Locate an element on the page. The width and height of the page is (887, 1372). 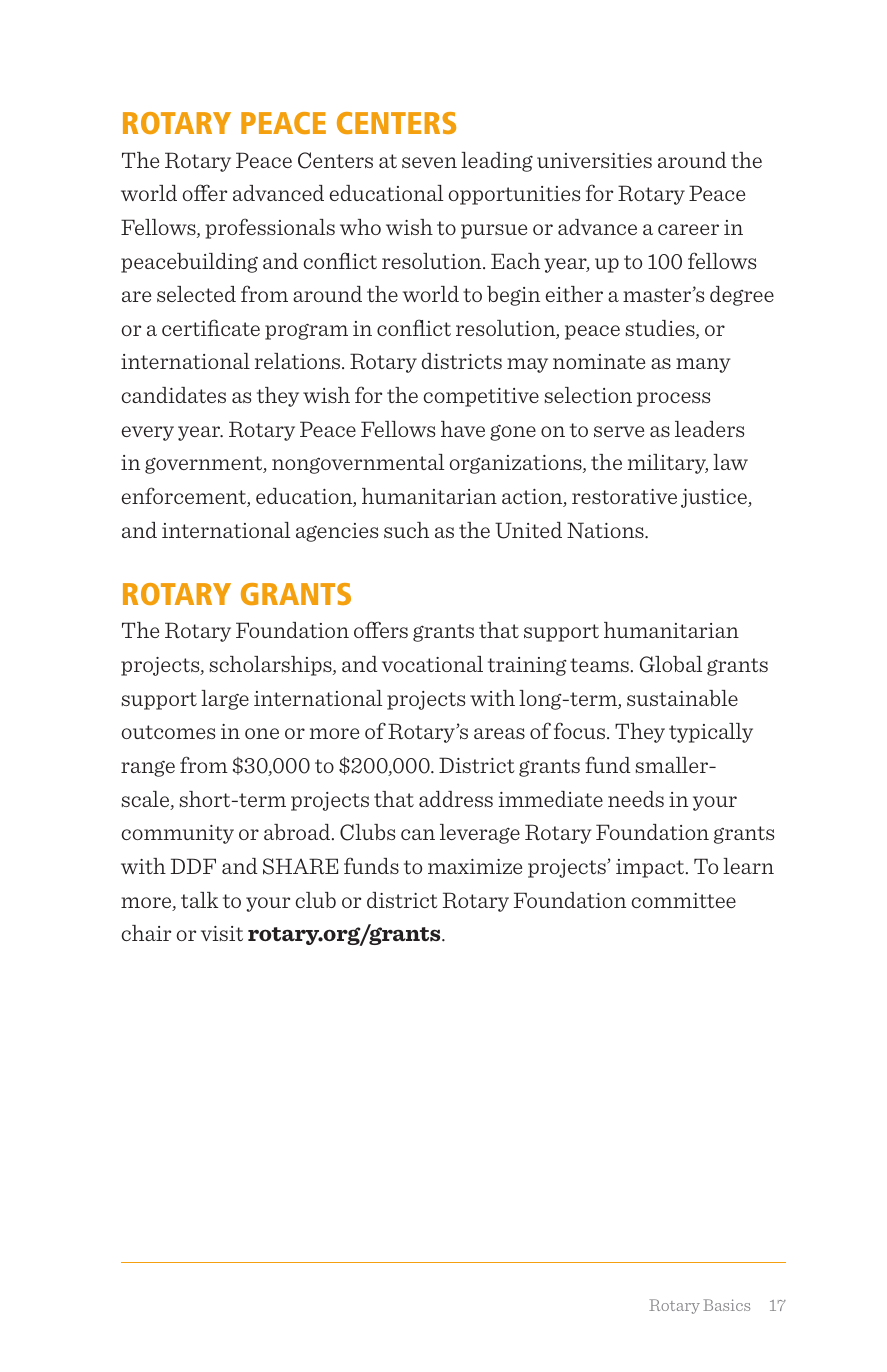
professionals is located at coordinates (270, 228).
